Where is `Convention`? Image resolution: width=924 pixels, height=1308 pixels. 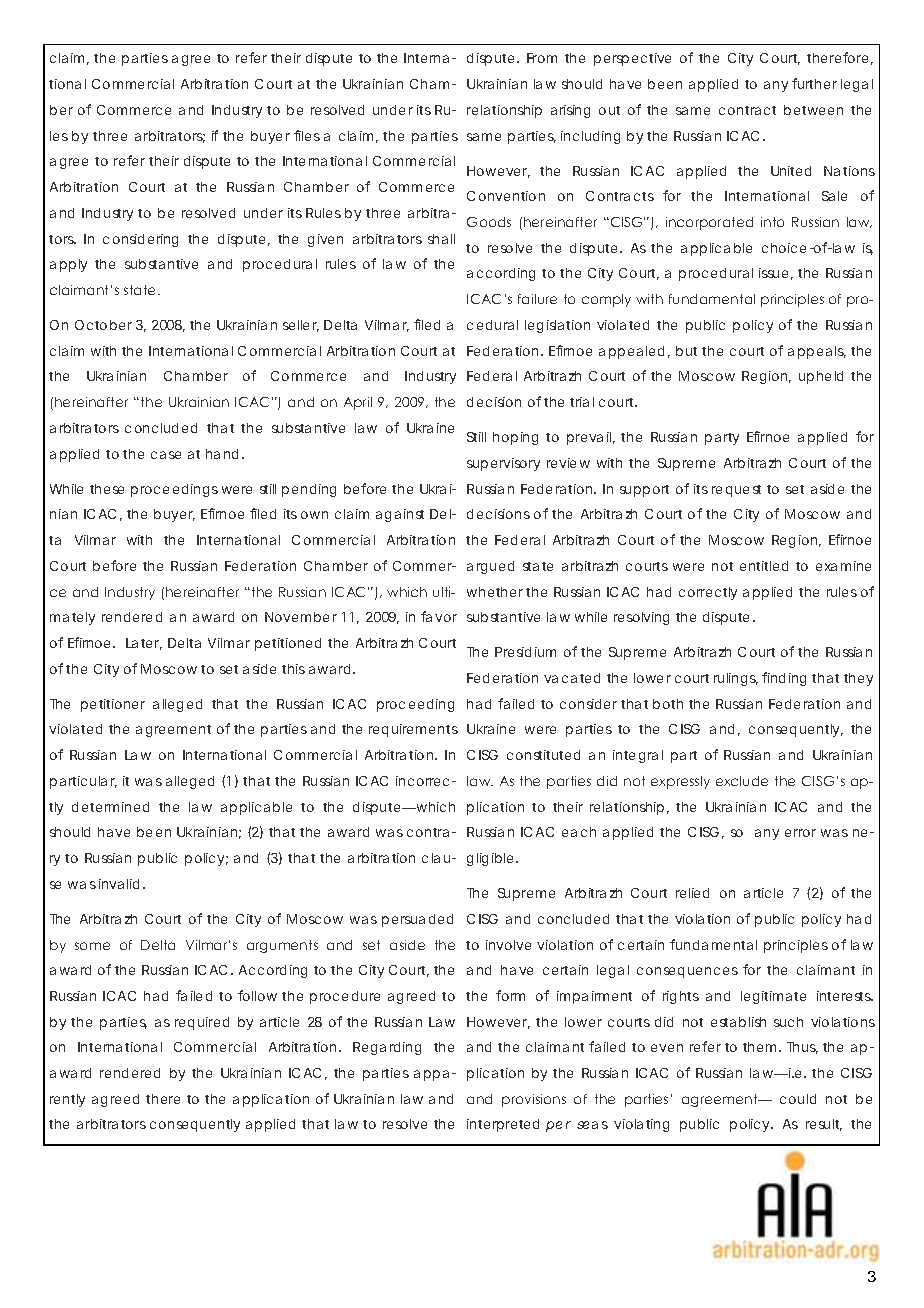
Convention is located at coordinates (506, 196).
